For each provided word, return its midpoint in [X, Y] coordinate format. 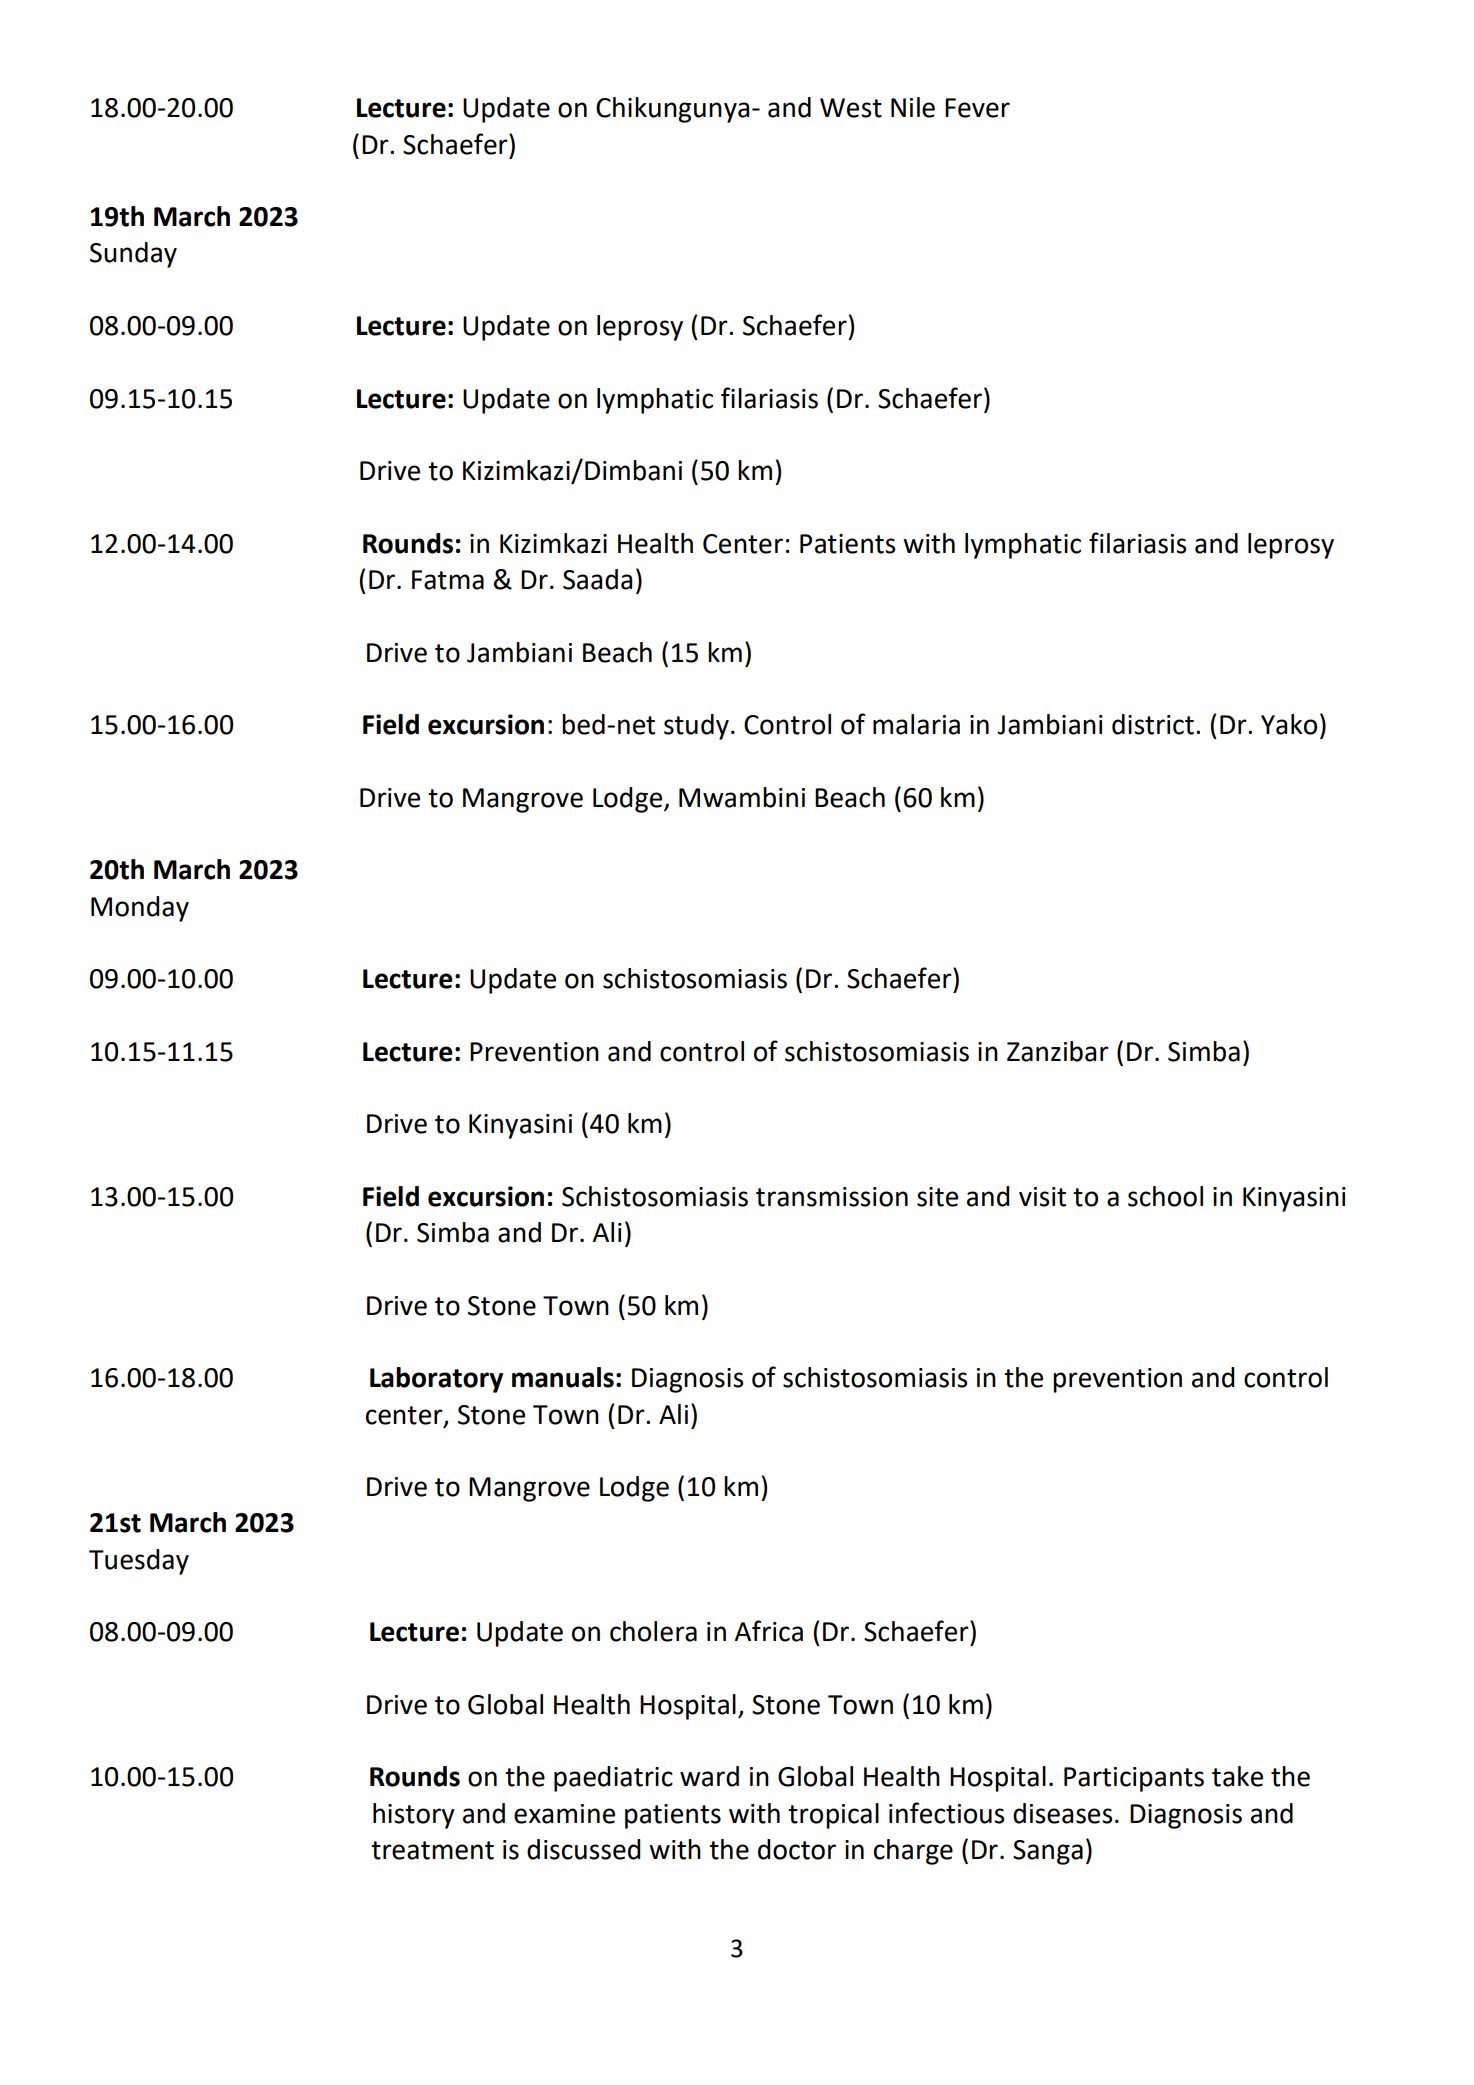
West [851, 108]
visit [1042, 1197]
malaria [916, 724]
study [696, 727]
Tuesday [139, 1562]
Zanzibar [1058, 1051]
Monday [140, 909]
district [1153, 724]
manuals [563, 1377]
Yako [1289, 724]
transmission [832, 1197]
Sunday [133, 255]
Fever [977, 108]
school [1165, 1196]
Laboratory [436, 1380]
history [414, 1816]
